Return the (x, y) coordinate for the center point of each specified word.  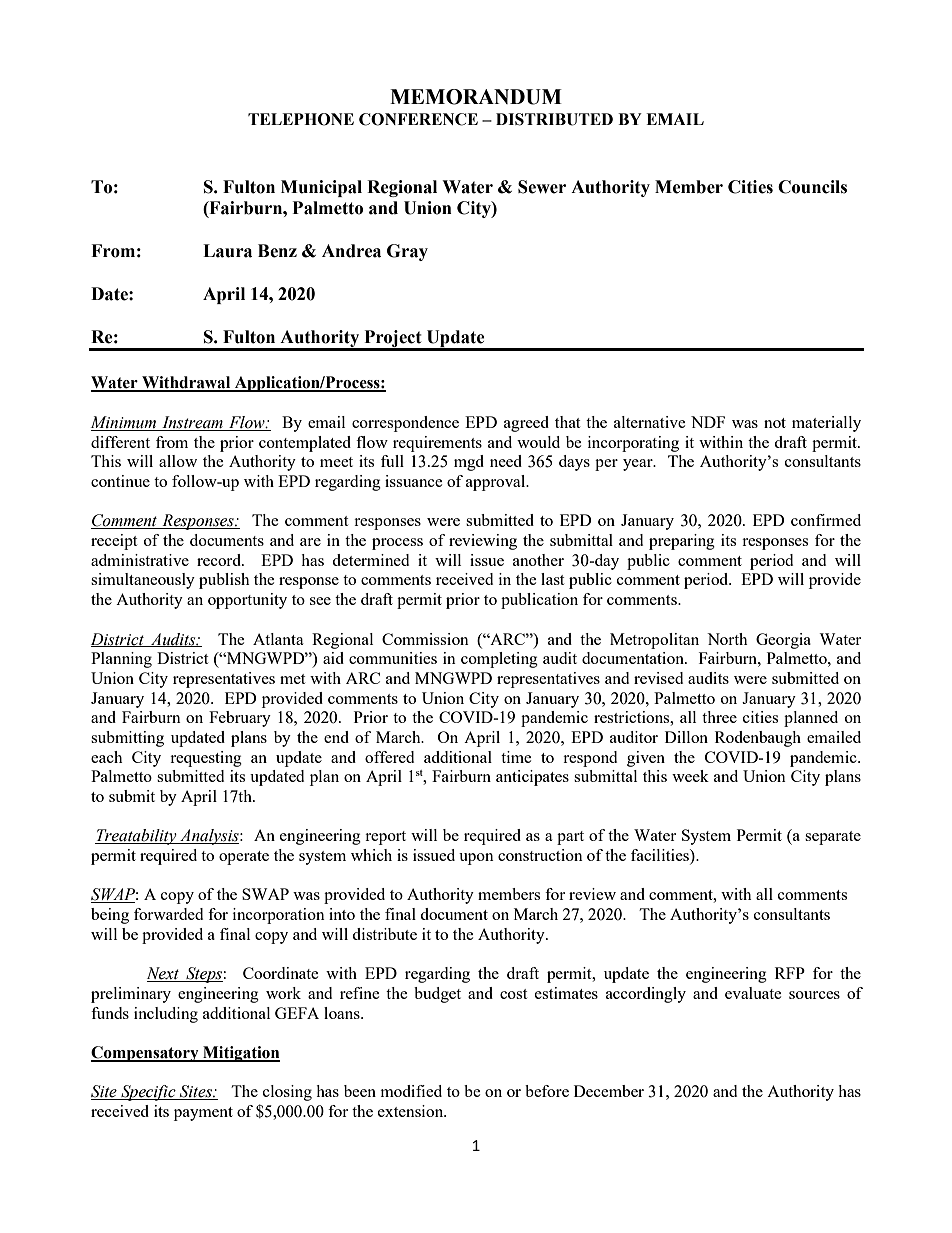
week (690, 776)
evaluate (753, 993)
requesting (206, 759)
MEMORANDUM (476, 97)
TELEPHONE (301, 119)
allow (178, 461)
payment (203, 1114)
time (516, 757)
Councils (812, 187)
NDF (708, 422)
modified (411, 1091)
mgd (469, 463)
